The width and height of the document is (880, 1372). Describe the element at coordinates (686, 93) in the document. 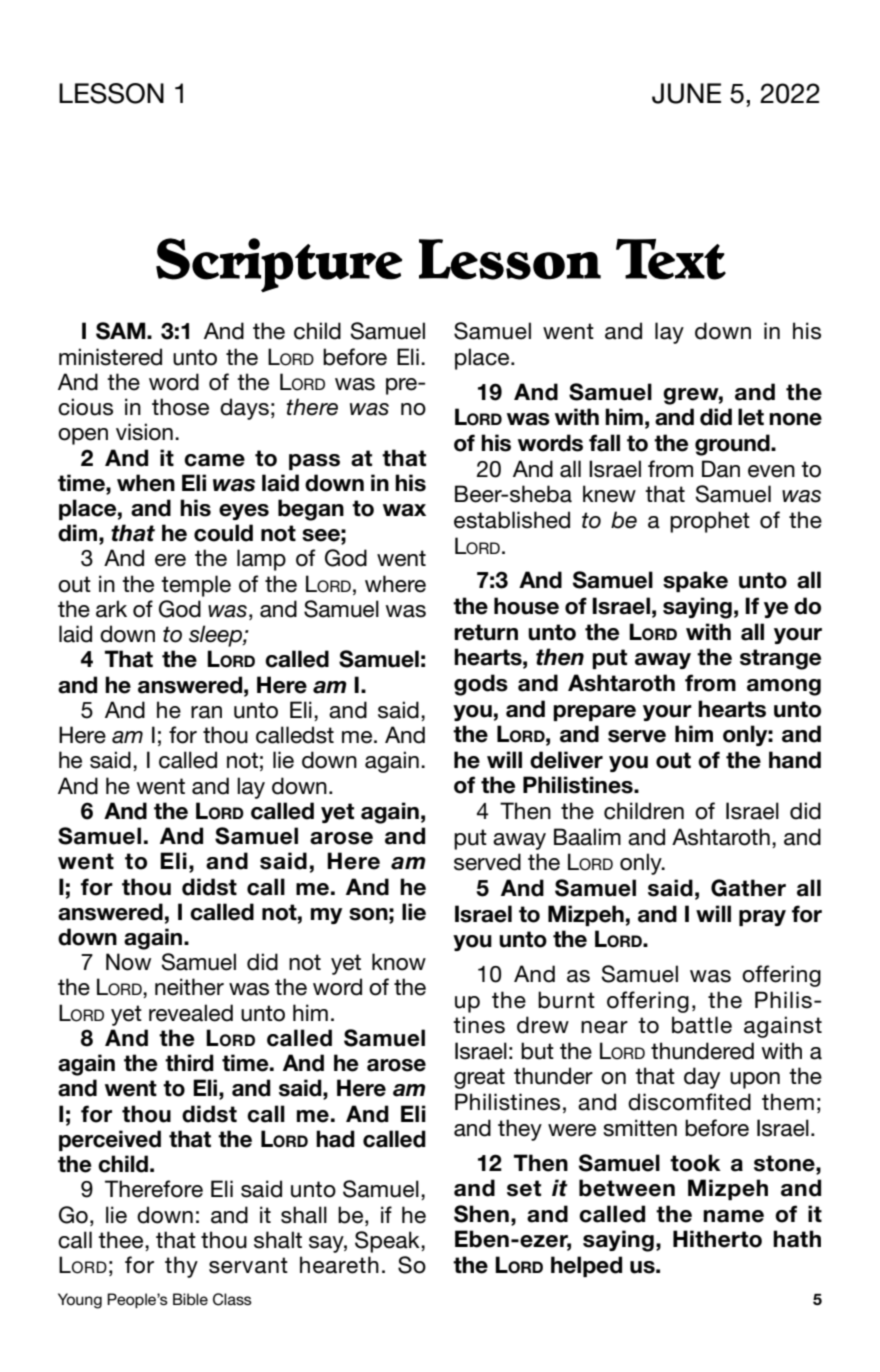

I see `JUNE` at that location.
